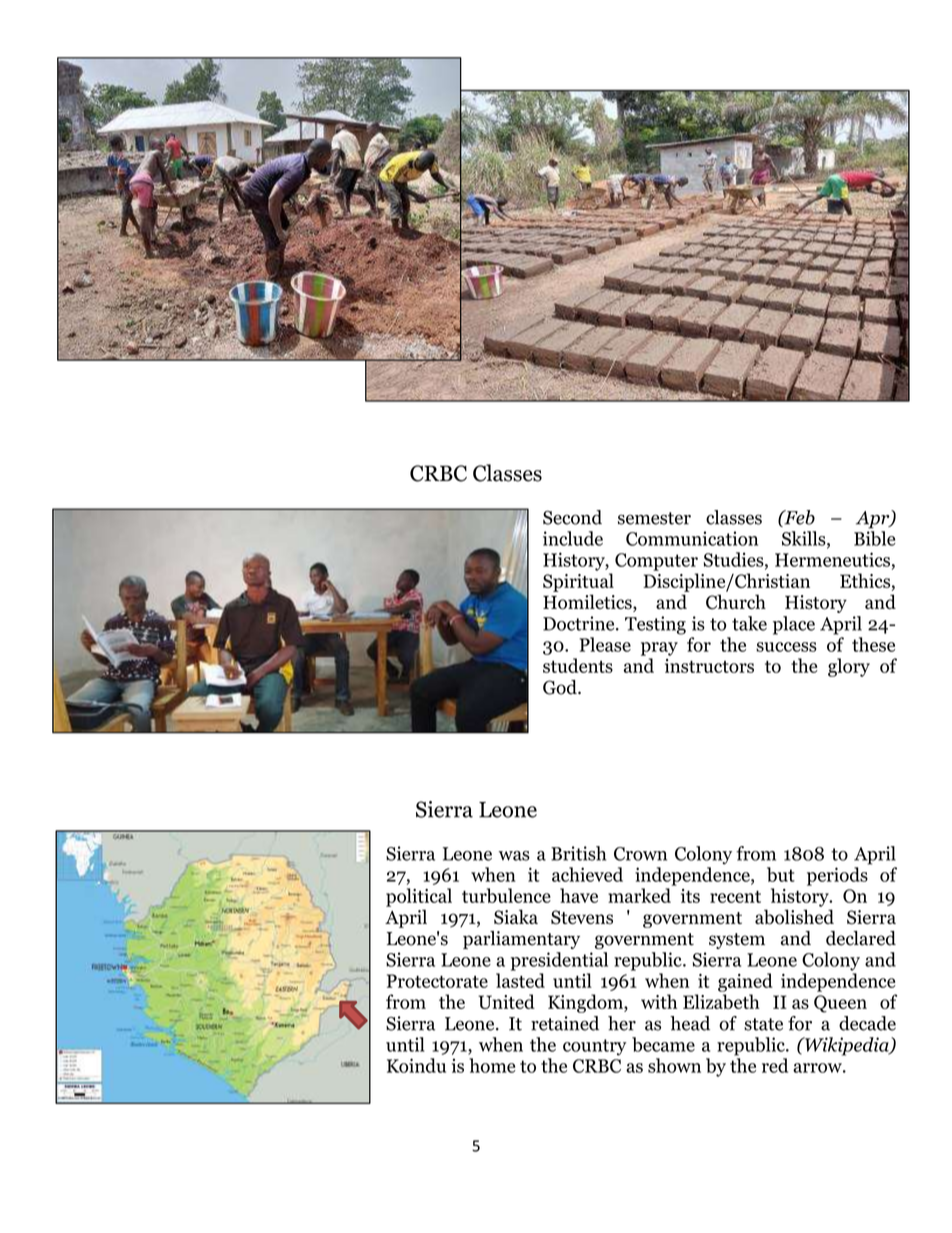 Image resolution: width=952 pixels, height=1233 pixels. Describe the element at coordinates (847, 1046) in the page. I see `Wikipedia` at that location.
